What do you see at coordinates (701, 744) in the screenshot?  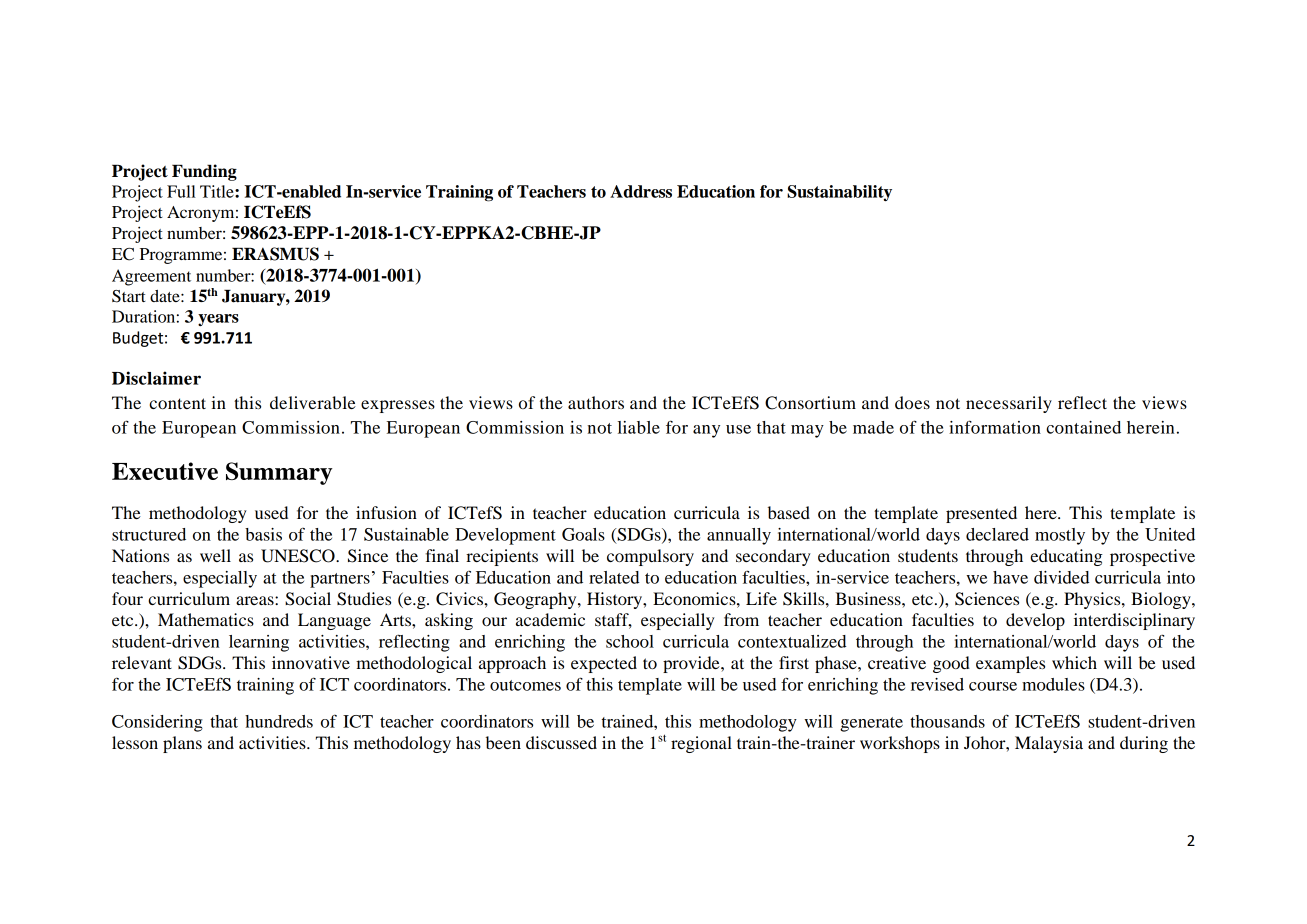 I see `regional` at bounding box center [701, 744].
